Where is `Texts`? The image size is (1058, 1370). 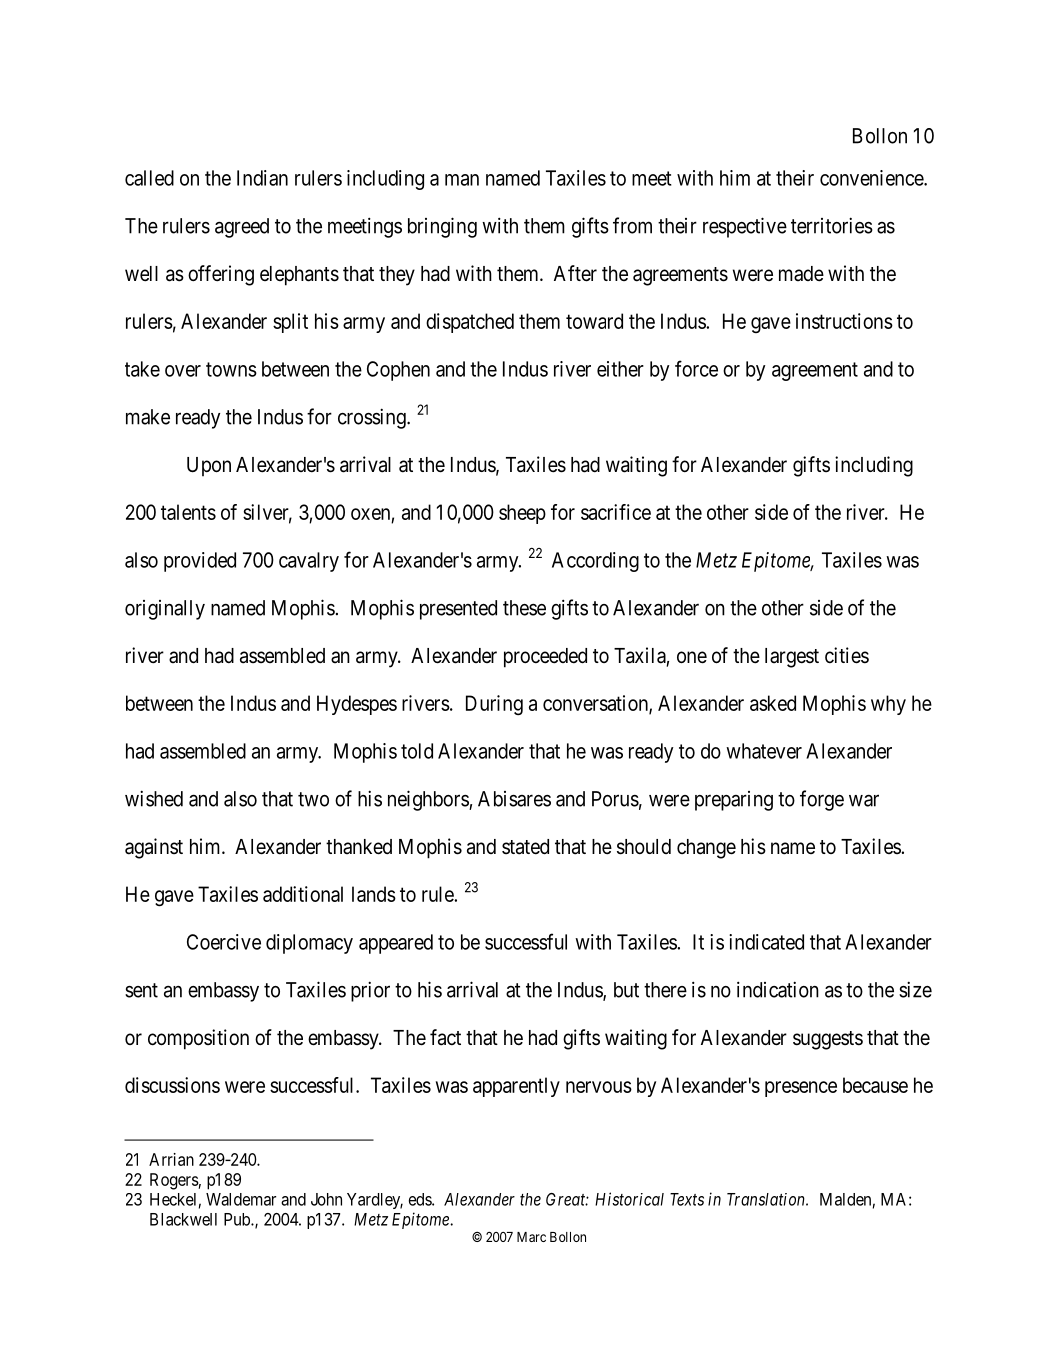
Texts is located at coordinates (687, 1199).
